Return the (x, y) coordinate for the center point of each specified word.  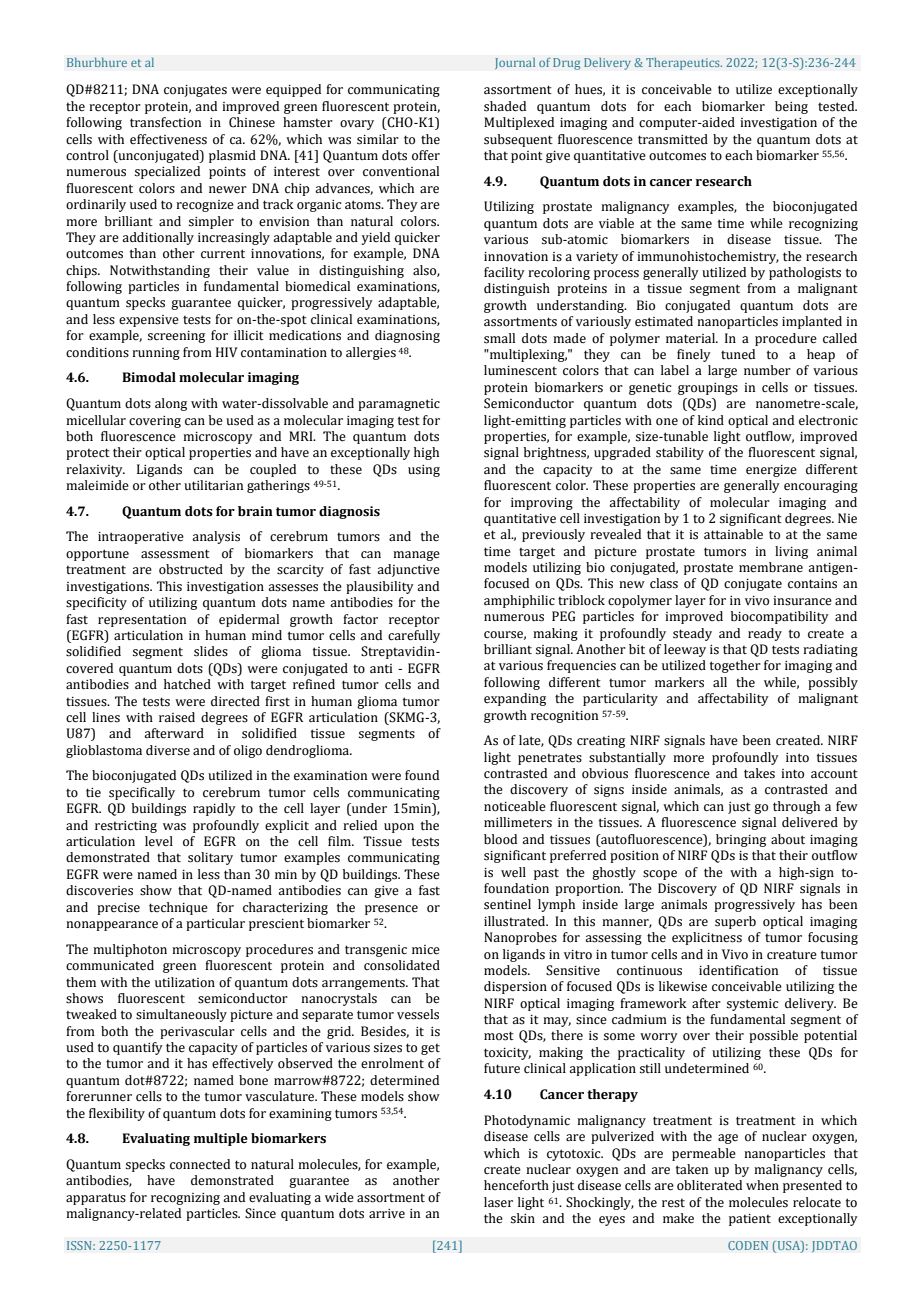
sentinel (507, 904)
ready (765, 634)
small (499, 338)
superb (735, 922)
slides (211, 651)
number (767, 370)
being (791, 107)
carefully (414, 636)
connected (200, 1164)
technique (178, 908)
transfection (165, 122)
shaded (505, 106)
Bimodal (149, 377)
